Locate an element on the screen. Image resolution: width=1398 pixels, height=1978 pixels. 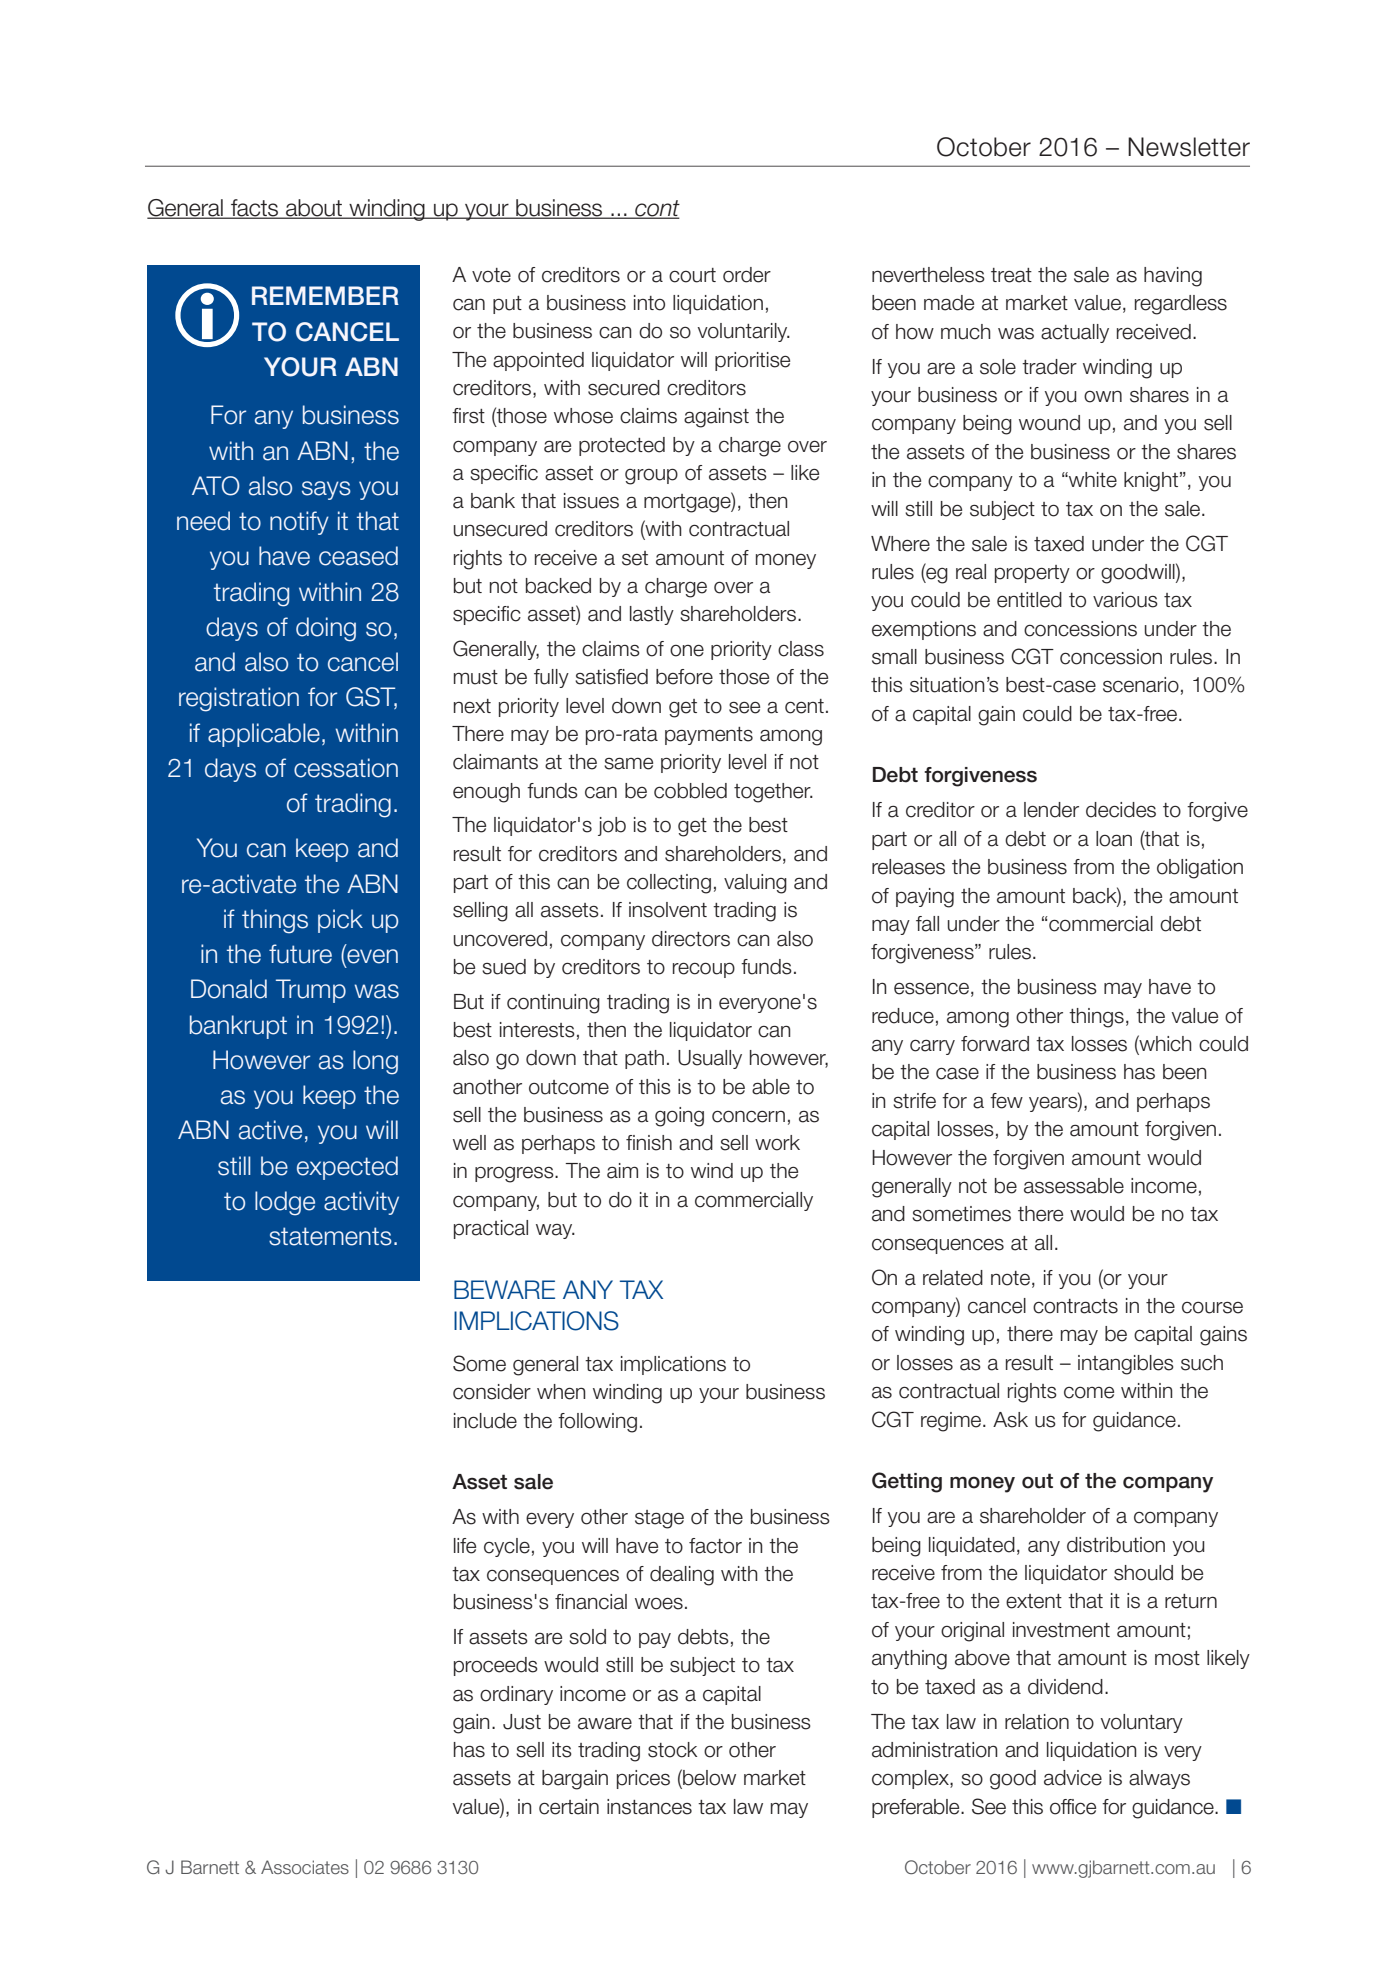
Associates is located at coordinates (305, 1867).
